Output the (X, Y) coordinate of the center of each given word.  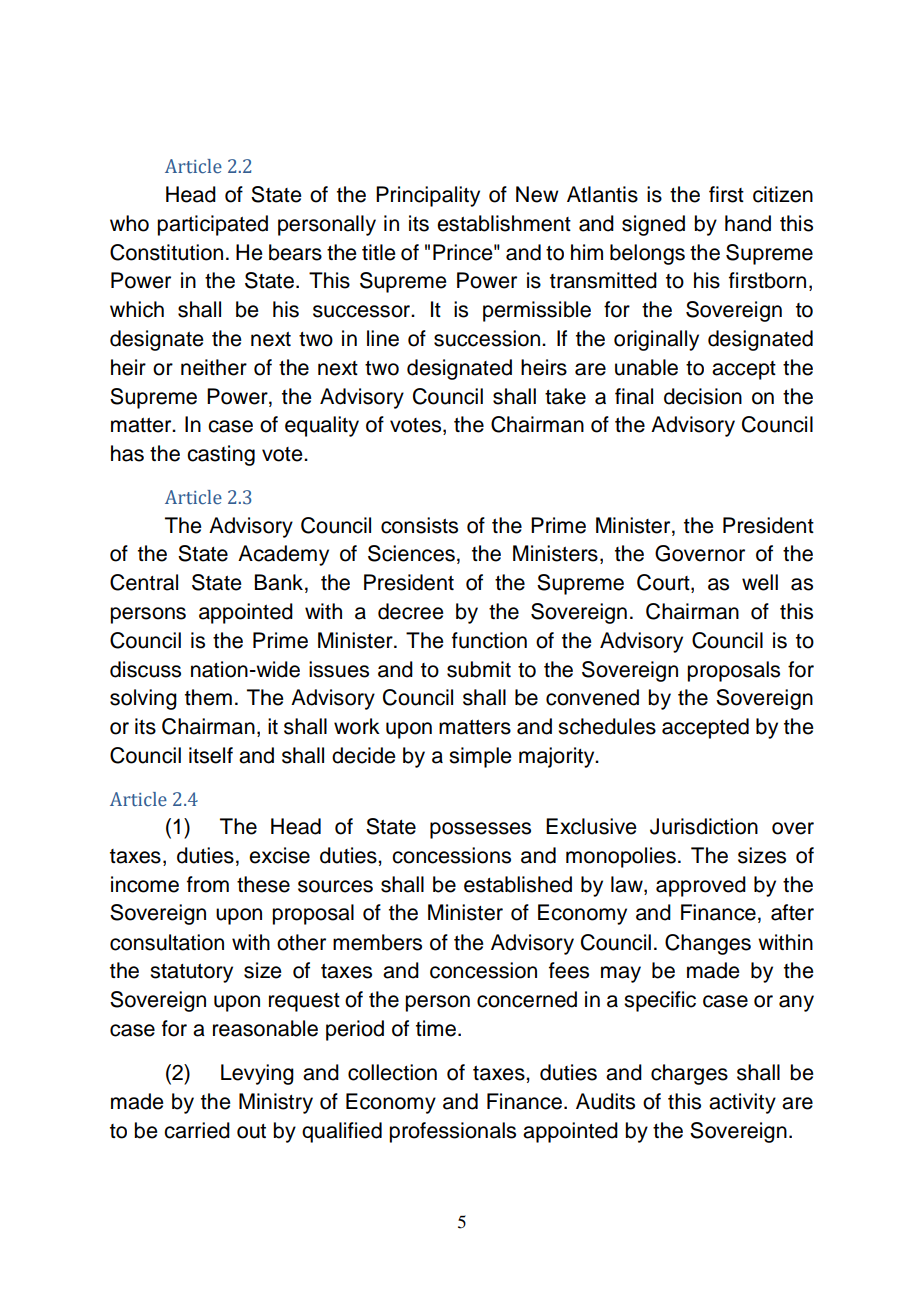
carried (197, 1130)
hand (748, 223)
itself (211, 755)
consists (419, 525)
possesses (480, 830)
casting (221, 455)
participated (212, 225)
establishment (504, 223)
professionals (452, 1132)
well (760, 582)
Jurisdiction (704, 826)
